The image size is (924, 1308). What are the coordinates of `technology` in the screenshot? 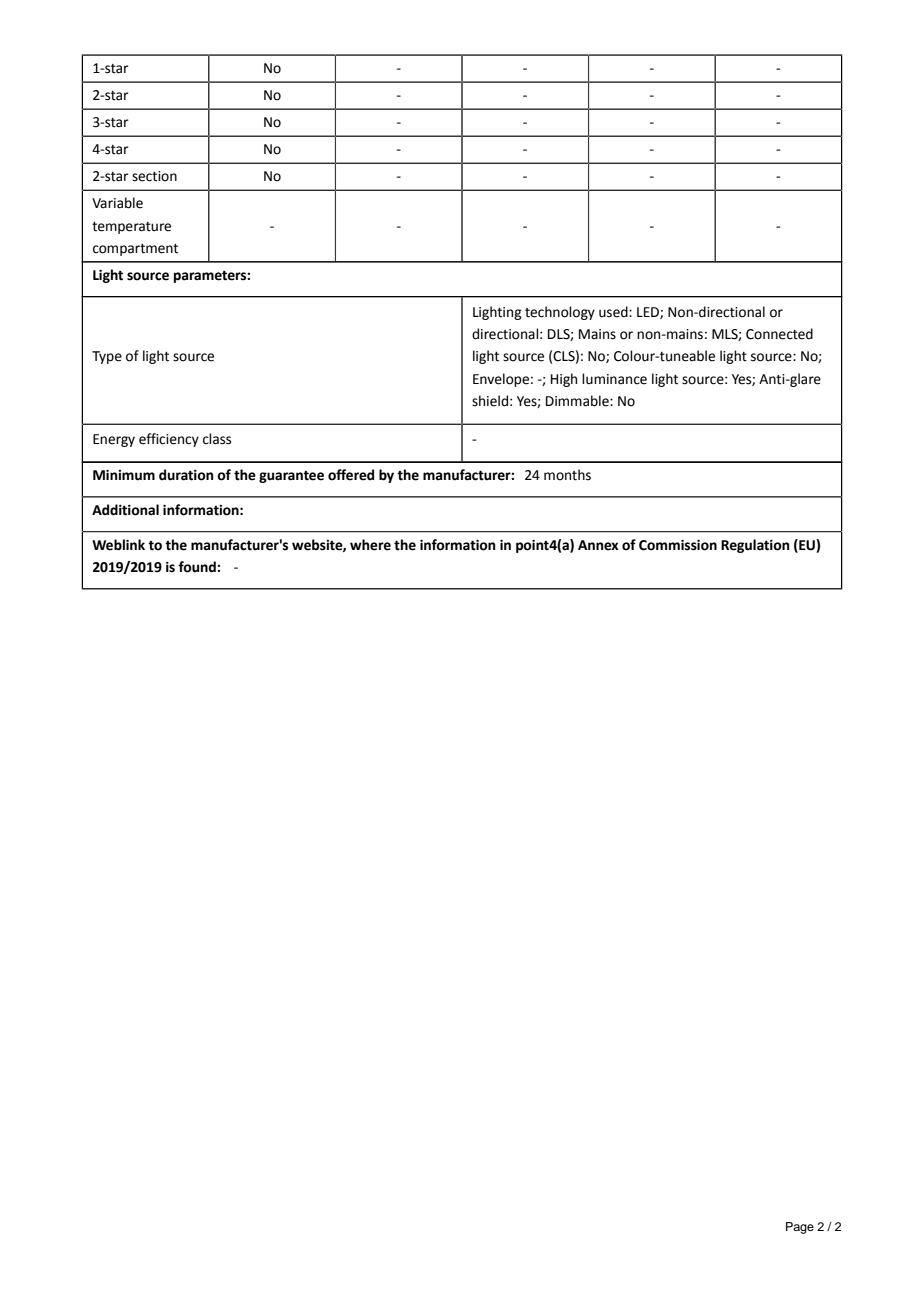 It's located at (560, 313).
